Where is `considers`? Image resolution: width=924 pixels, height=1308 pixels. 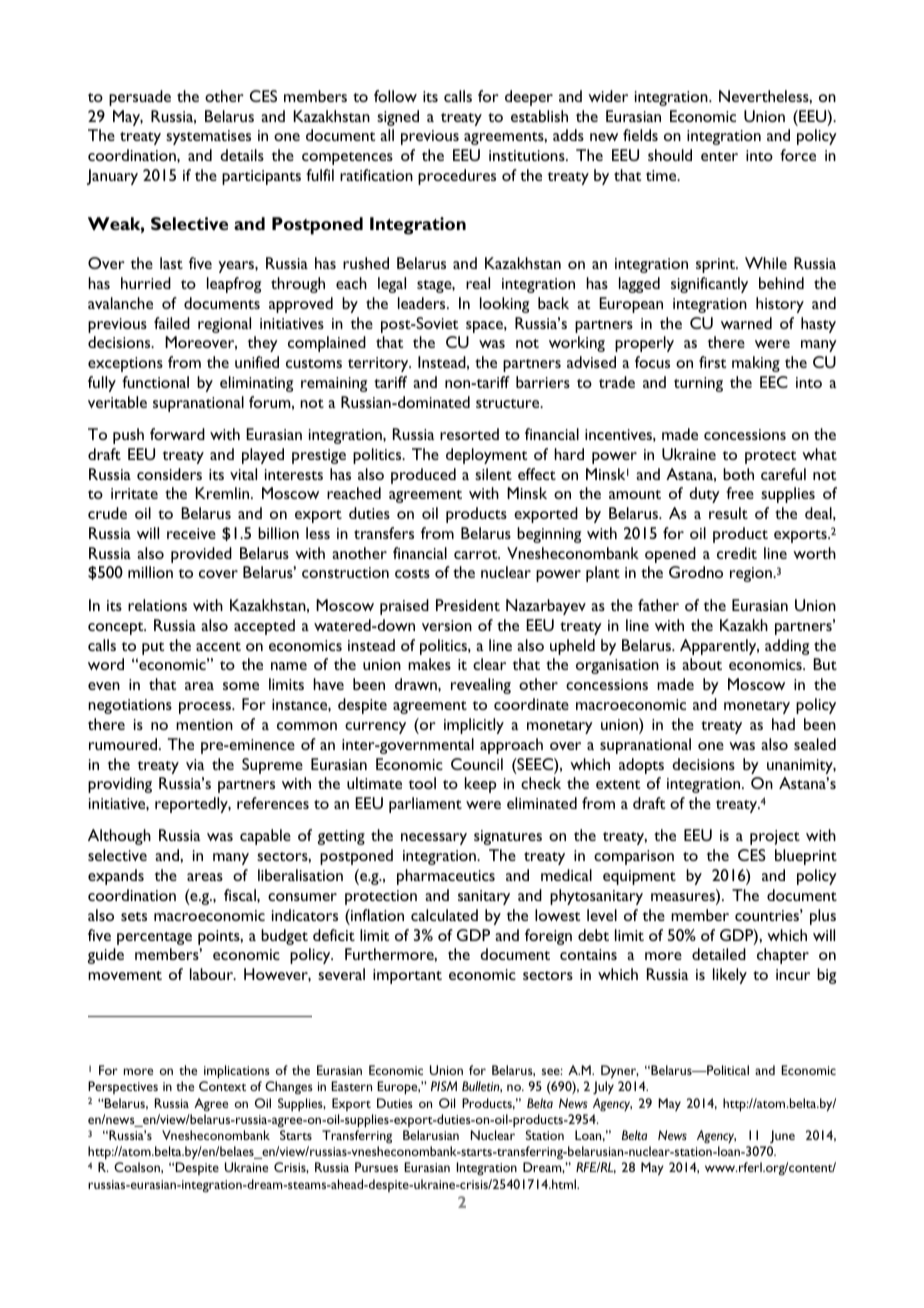 considers is located at coordinates (169, 474).
